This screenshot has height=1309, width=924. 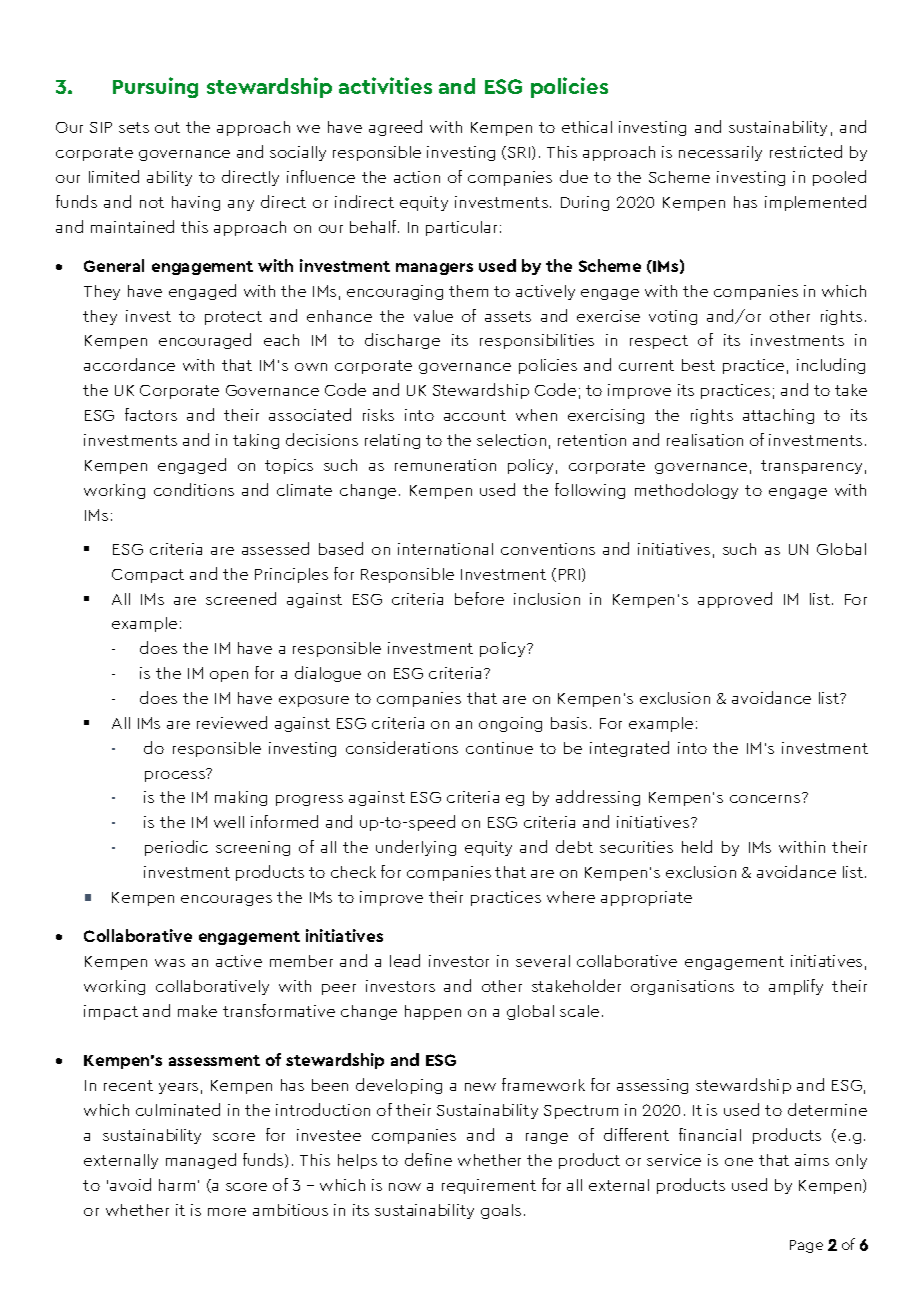 What do you see at coordinates (229, 676) in the screenshot?
I see `open` at bounding box center [229, 676].
